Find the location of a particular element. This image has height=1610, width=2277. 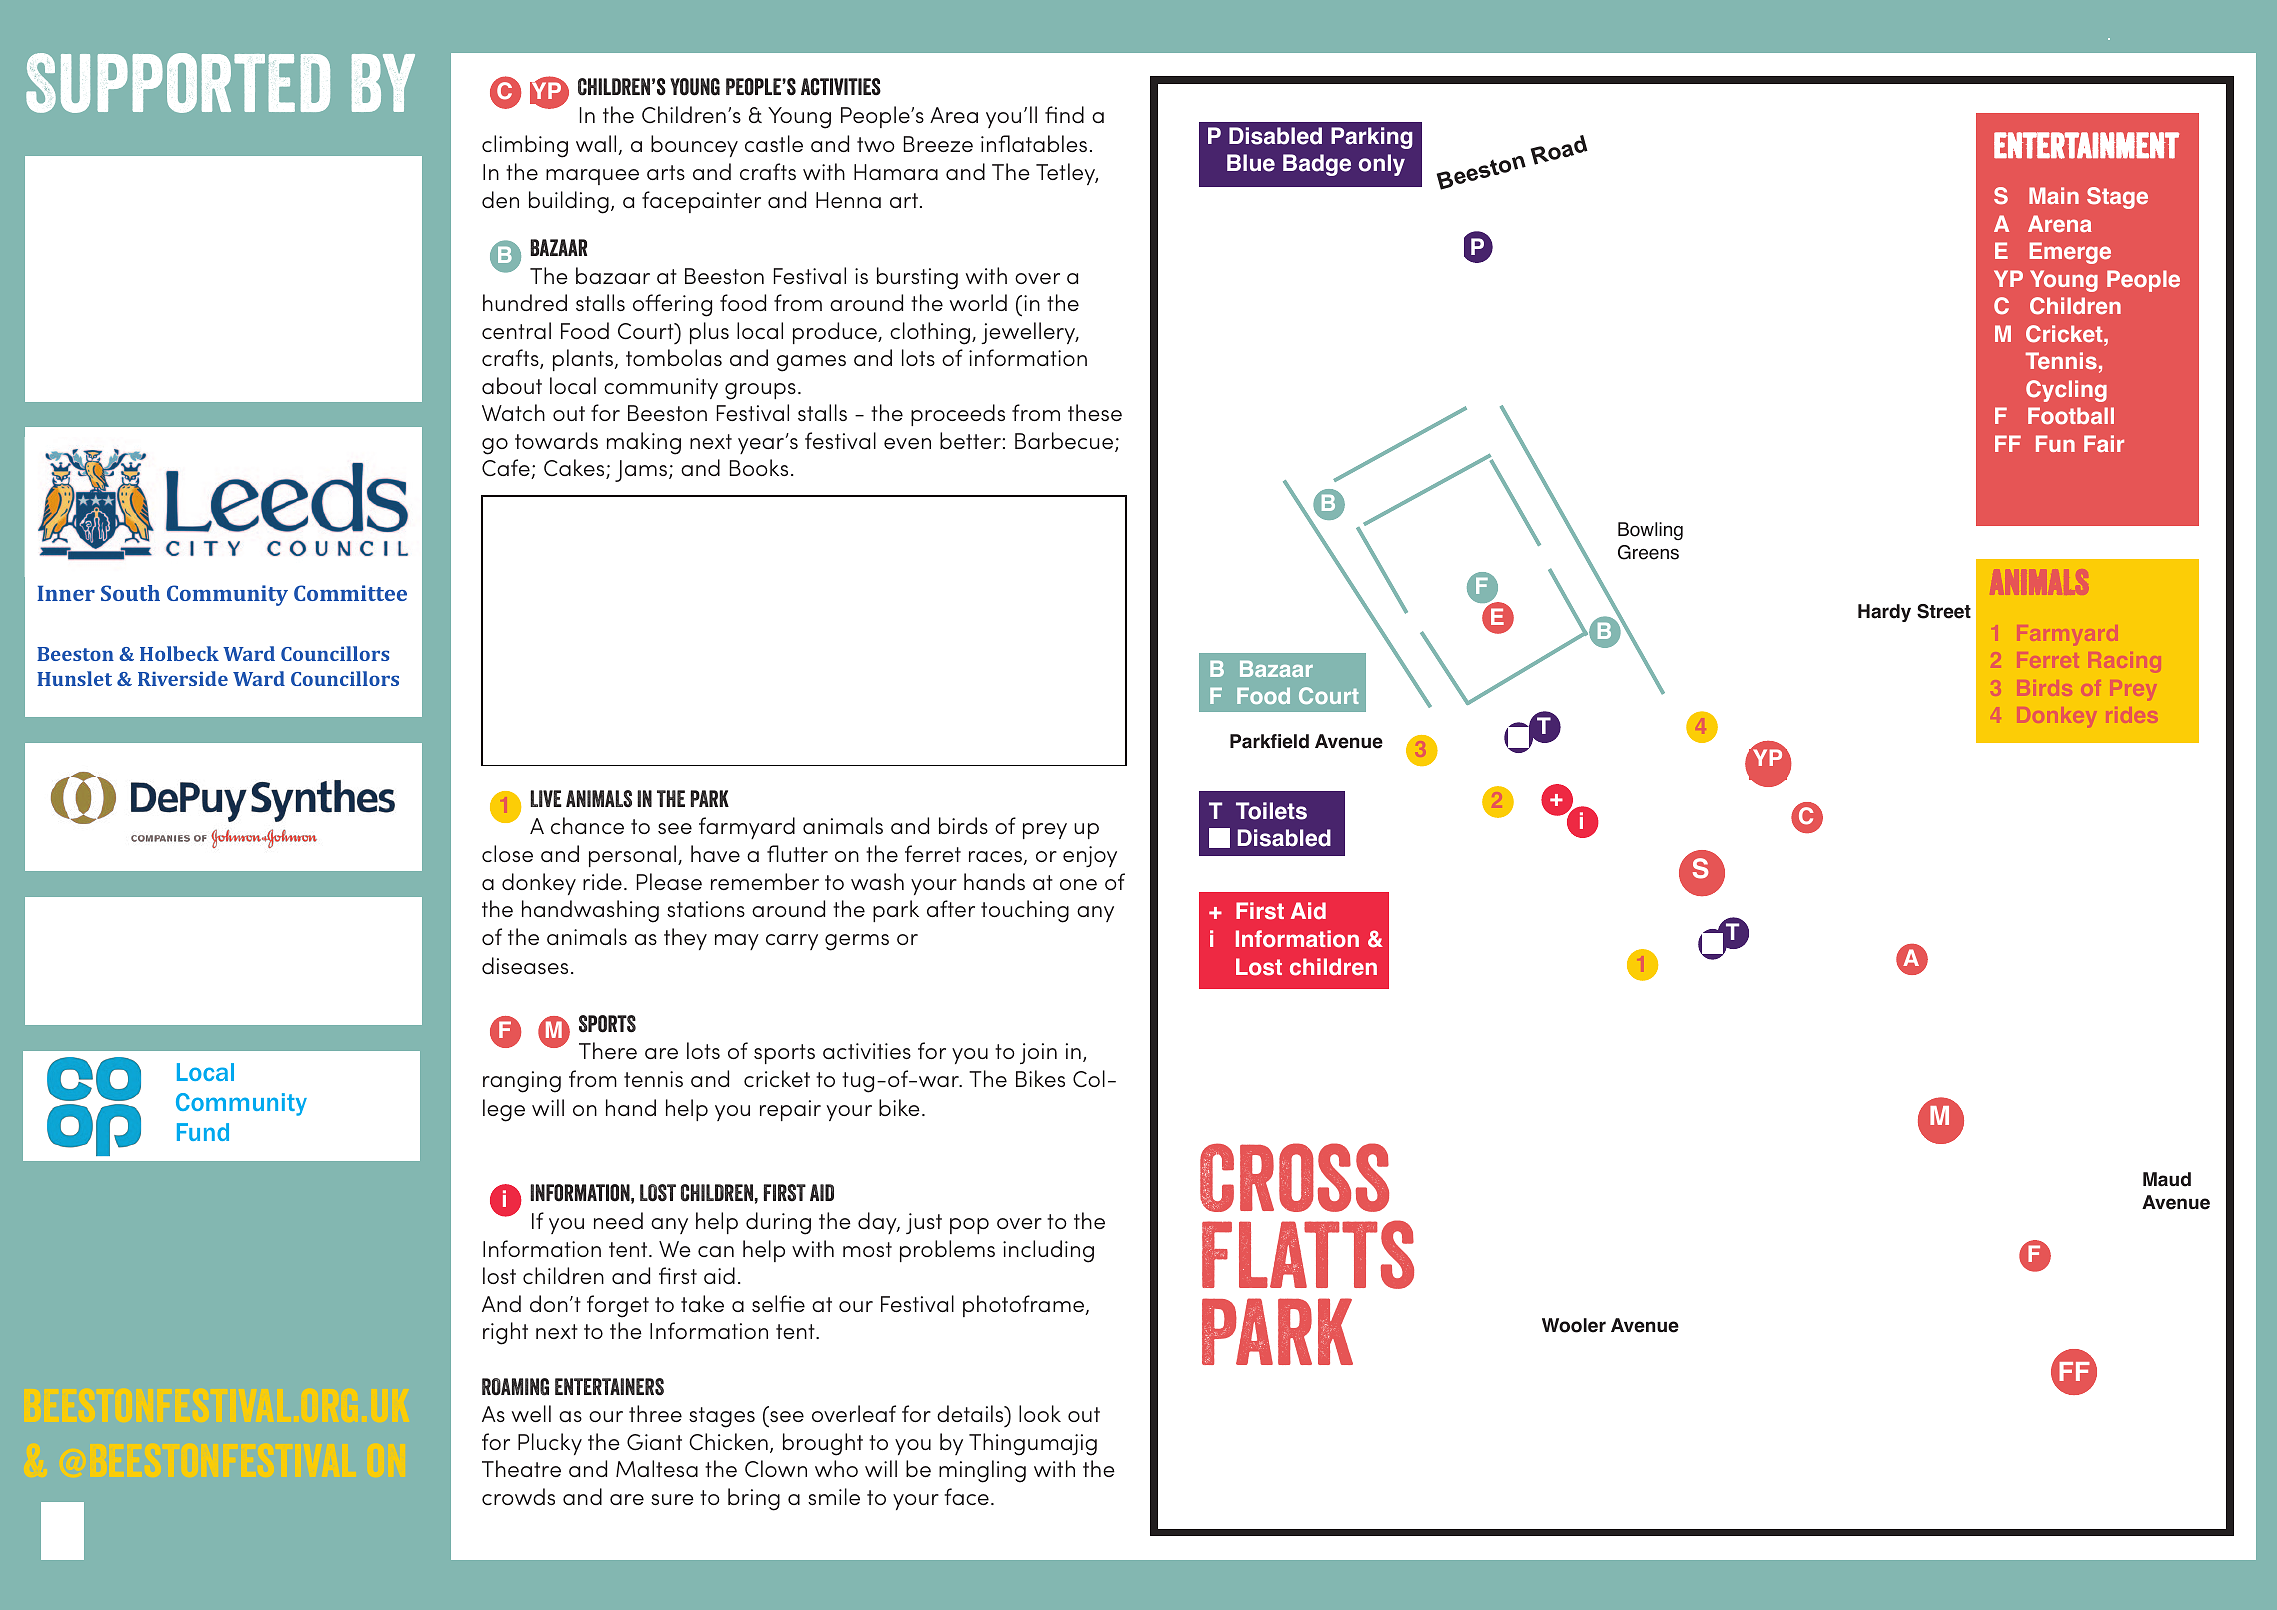

Theatre is located at coordinates (521, 1468).
